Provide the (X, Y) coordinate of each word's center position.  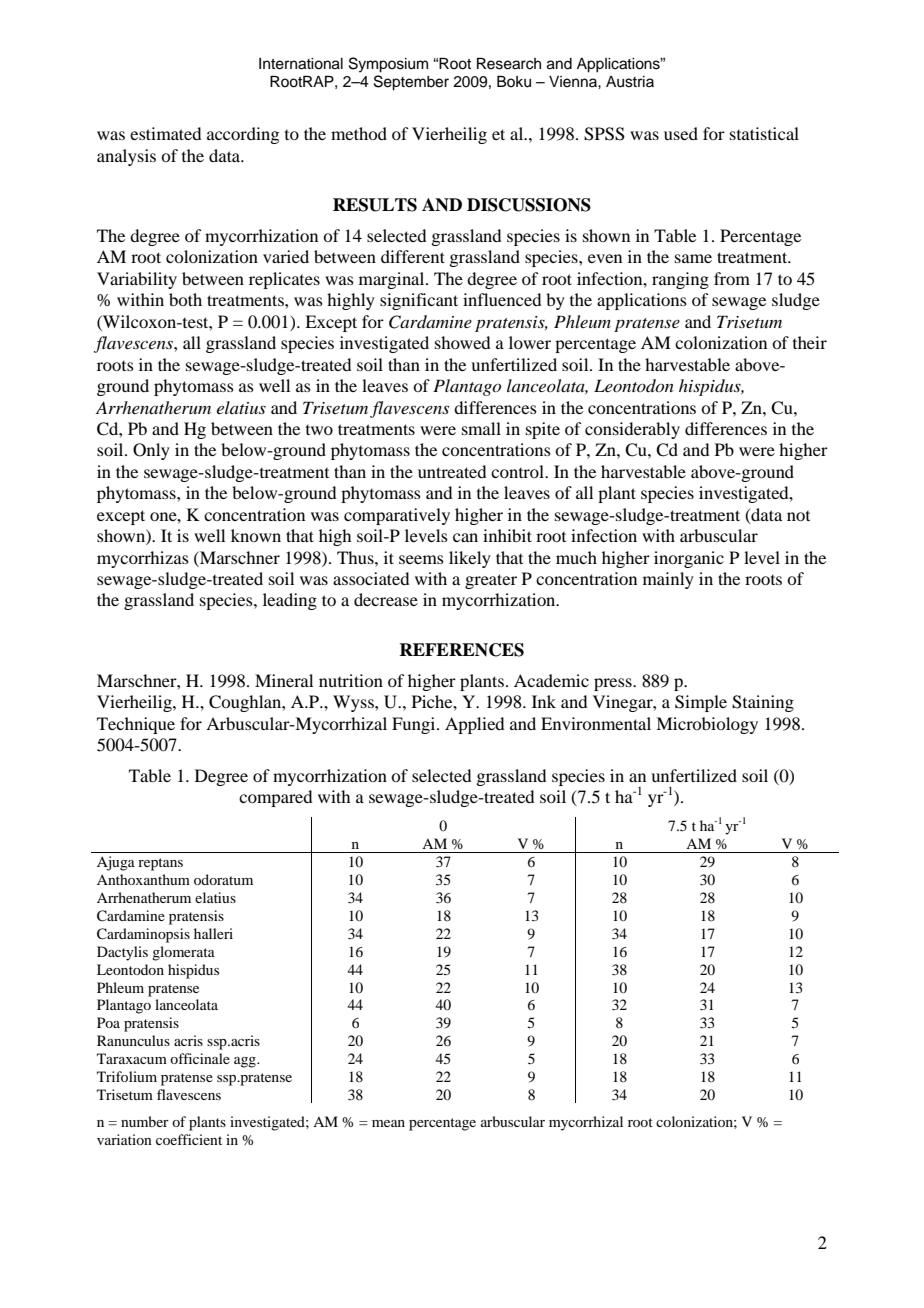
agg (246, 1062)
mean (388, 1123)
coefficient (189, 1139)
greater (491, 581)
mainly (668, 580)
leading (290, 601)
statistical (764, 133)
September (411, 83)
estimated (165, 133)
